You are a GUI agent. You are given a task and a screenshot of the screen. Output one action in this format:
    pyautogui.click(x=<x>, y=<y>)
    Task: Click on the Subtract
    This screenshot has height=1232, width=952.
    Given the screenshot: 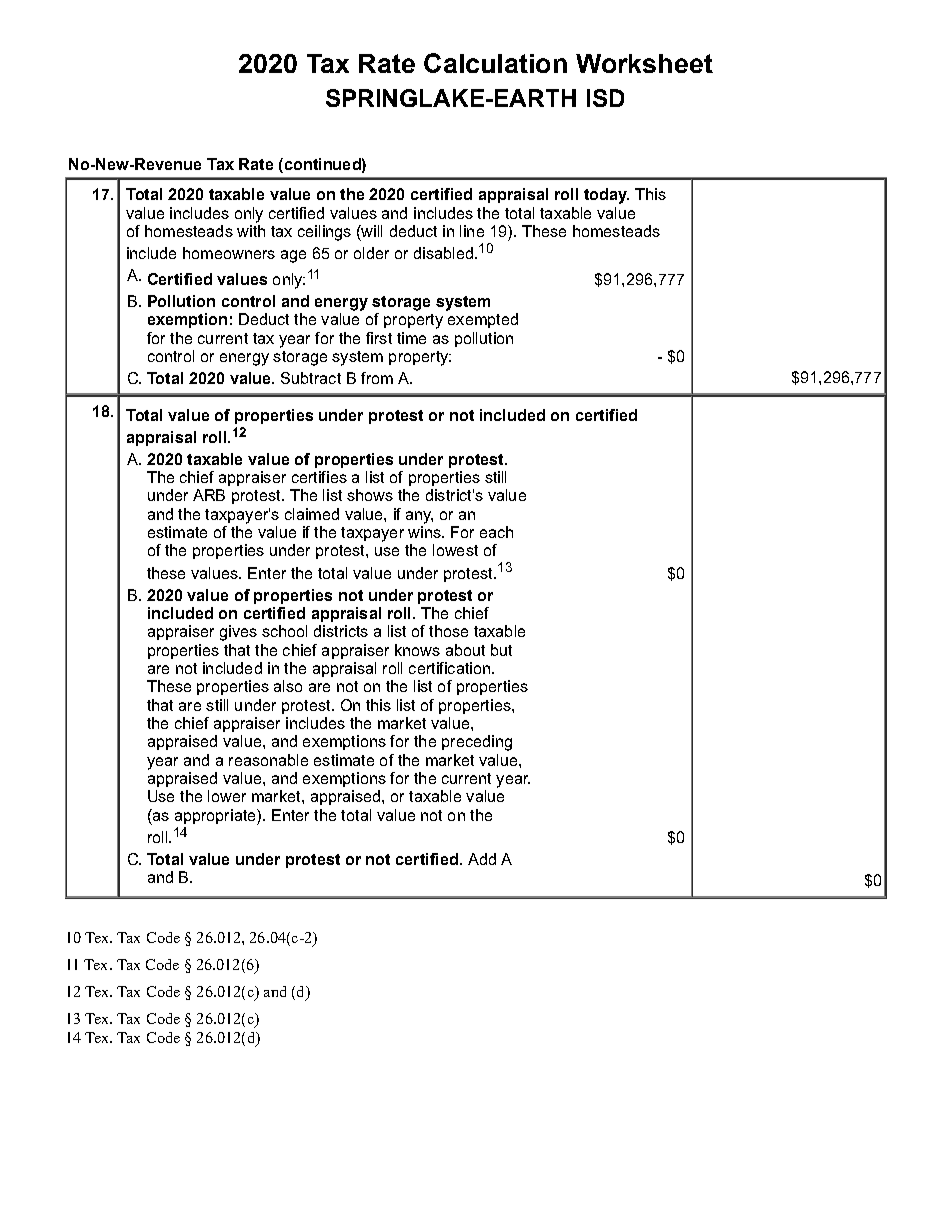 What is the action you would take?
    pyautogui.click(x=311, y=378)
